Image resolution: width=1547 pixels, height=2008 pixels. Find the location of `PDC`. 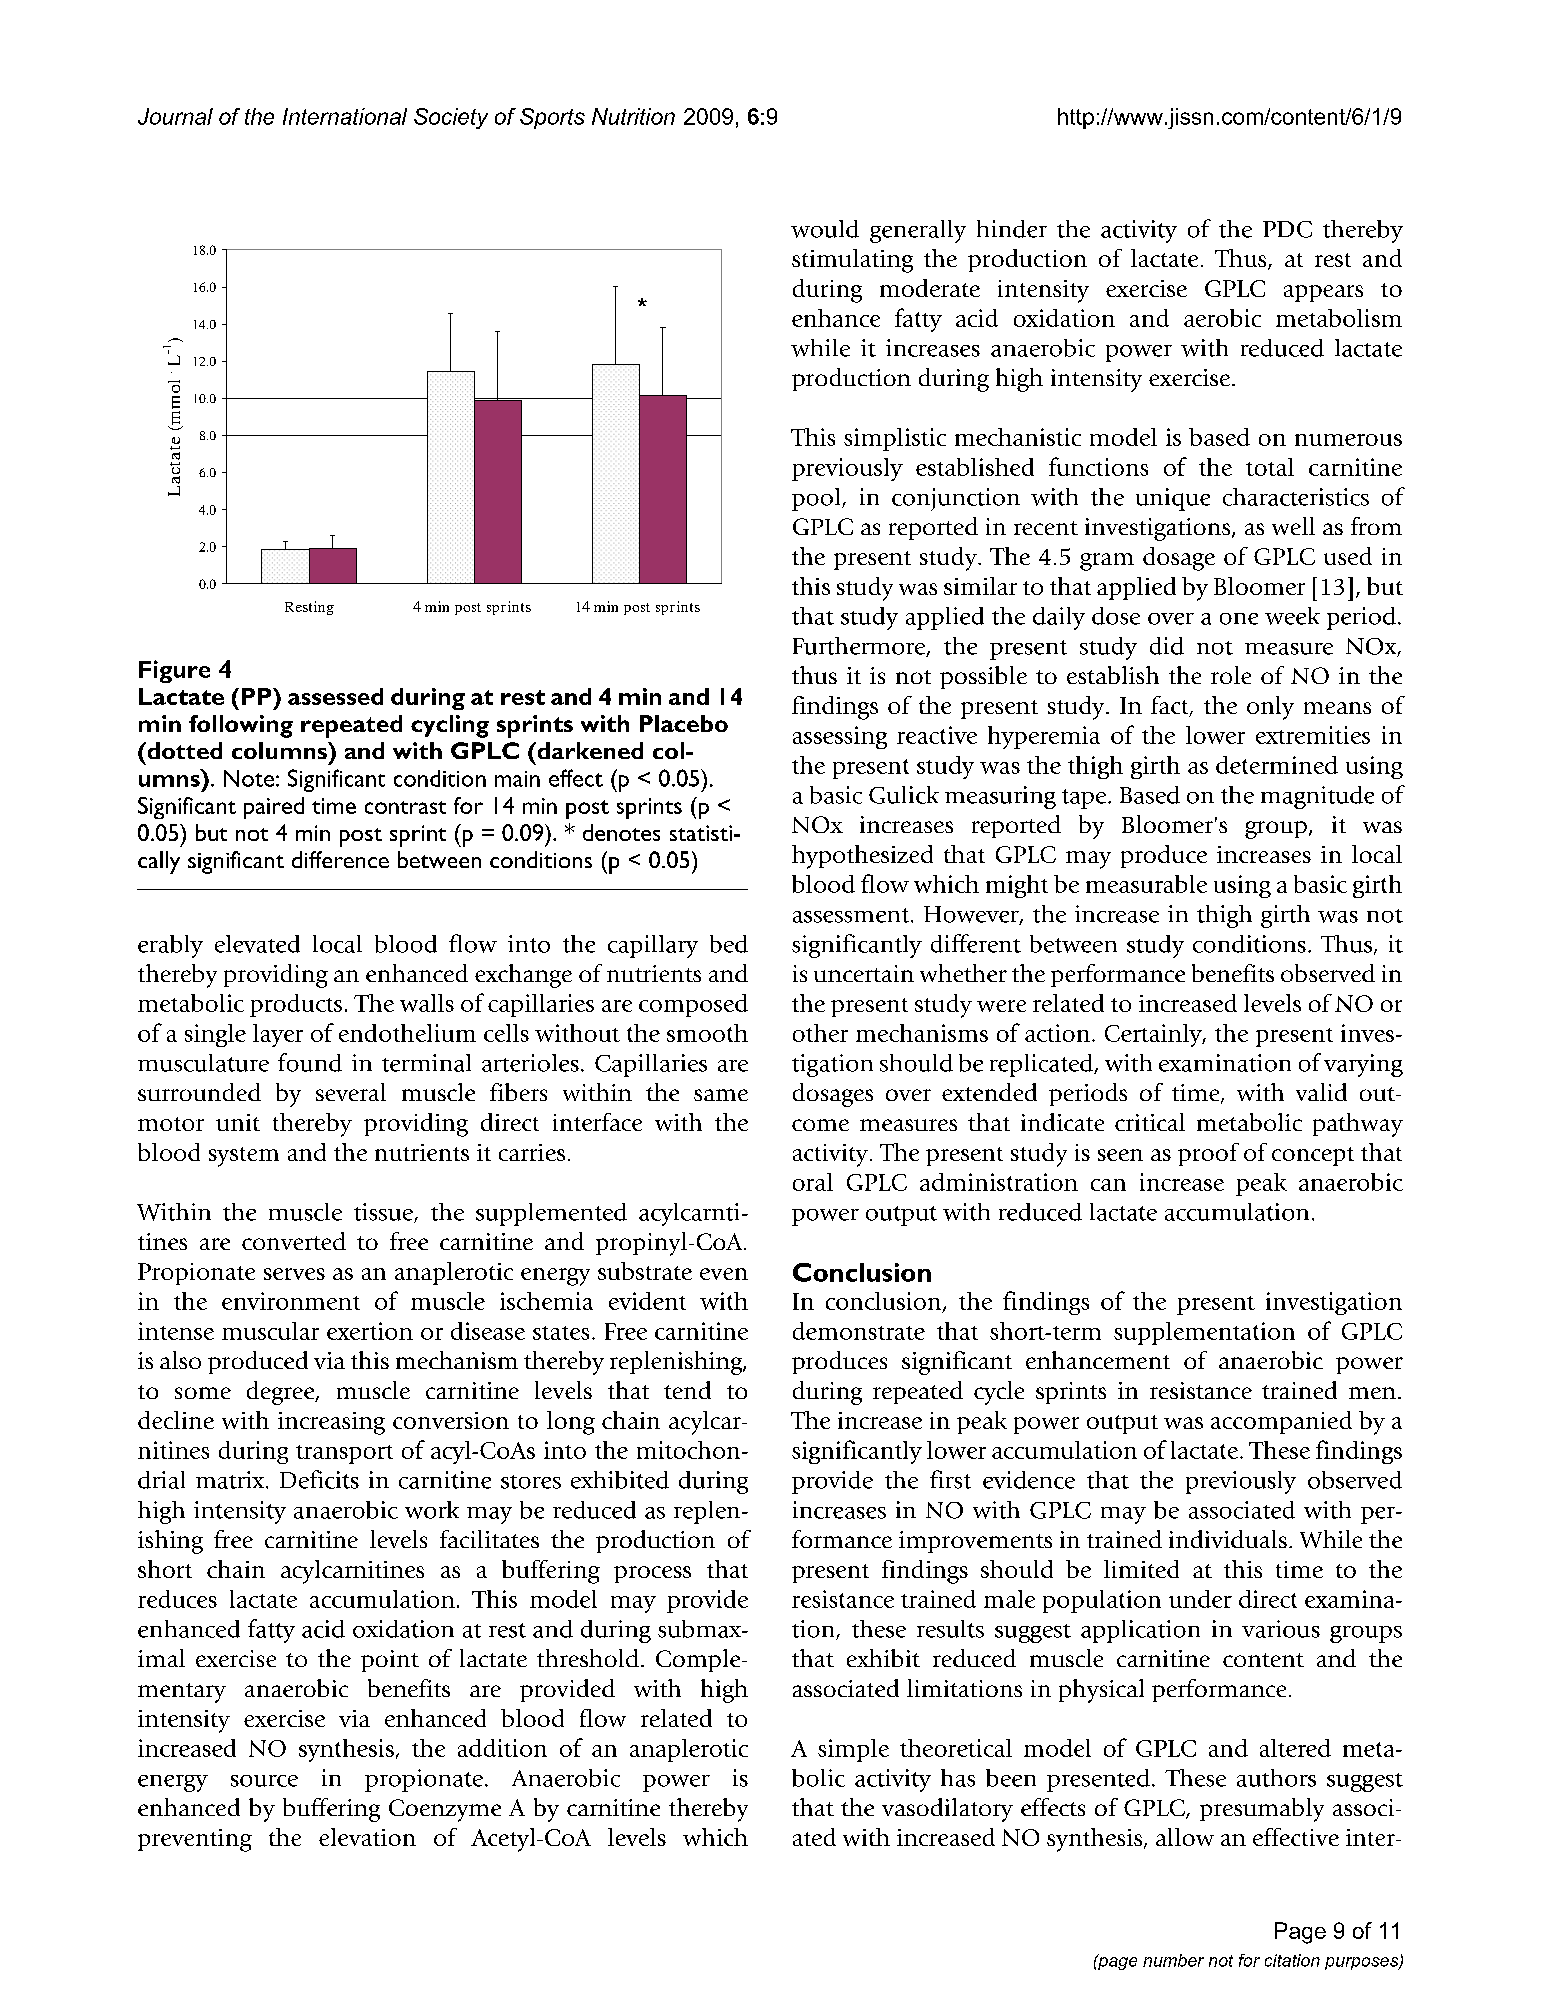

PDC is located at coordinates (1287, 229).
